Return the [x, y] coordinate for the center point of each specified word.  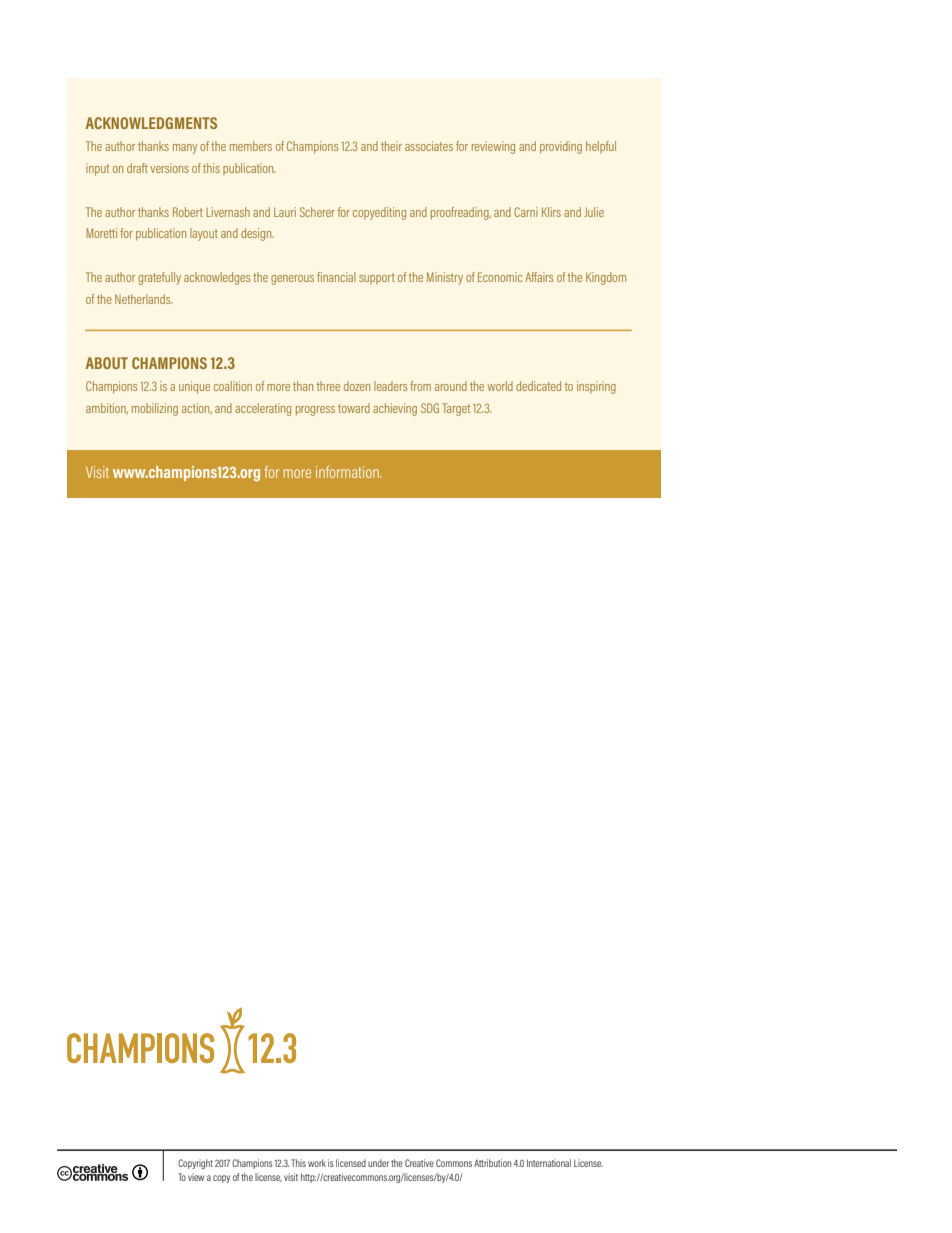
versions [169, 168]
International [549, 1163]
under [378, 1163]
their [391, 146]
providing [561, 147]
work [317, 1163]
